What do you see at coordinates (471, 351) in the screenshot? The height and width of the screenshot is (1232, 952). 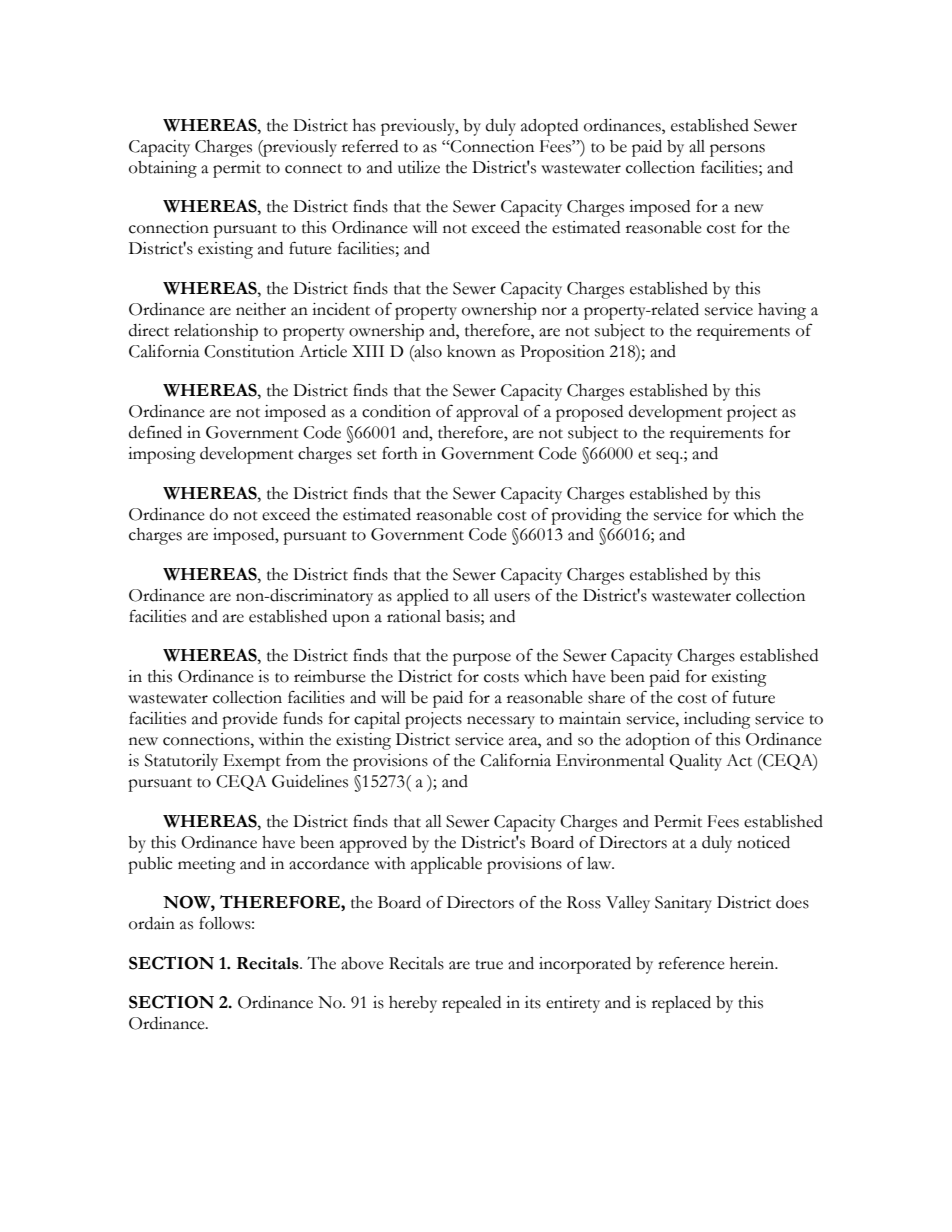 I see `known` at bounding box center [471, 351].
